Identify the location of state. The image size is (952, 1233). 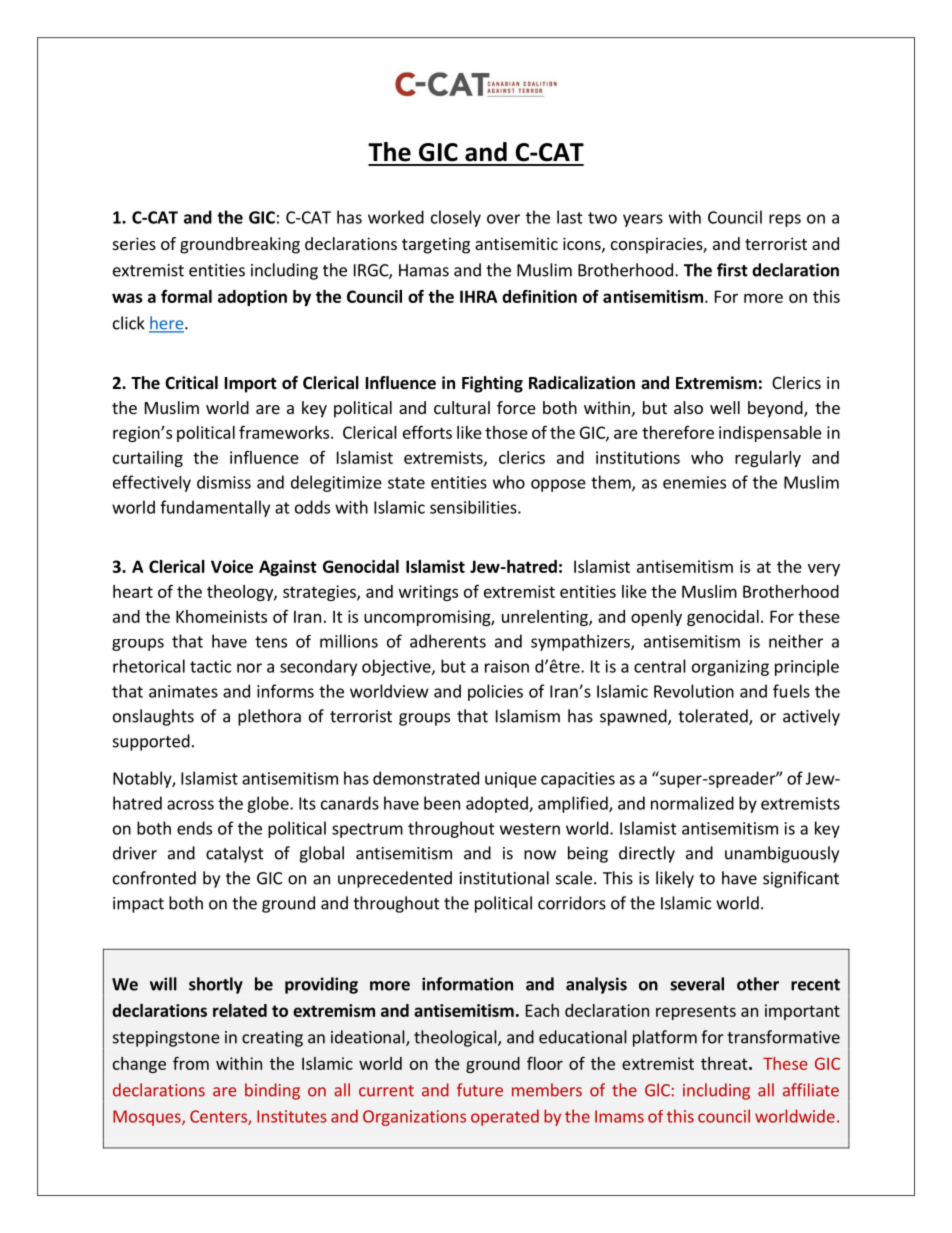
(406, 483).
